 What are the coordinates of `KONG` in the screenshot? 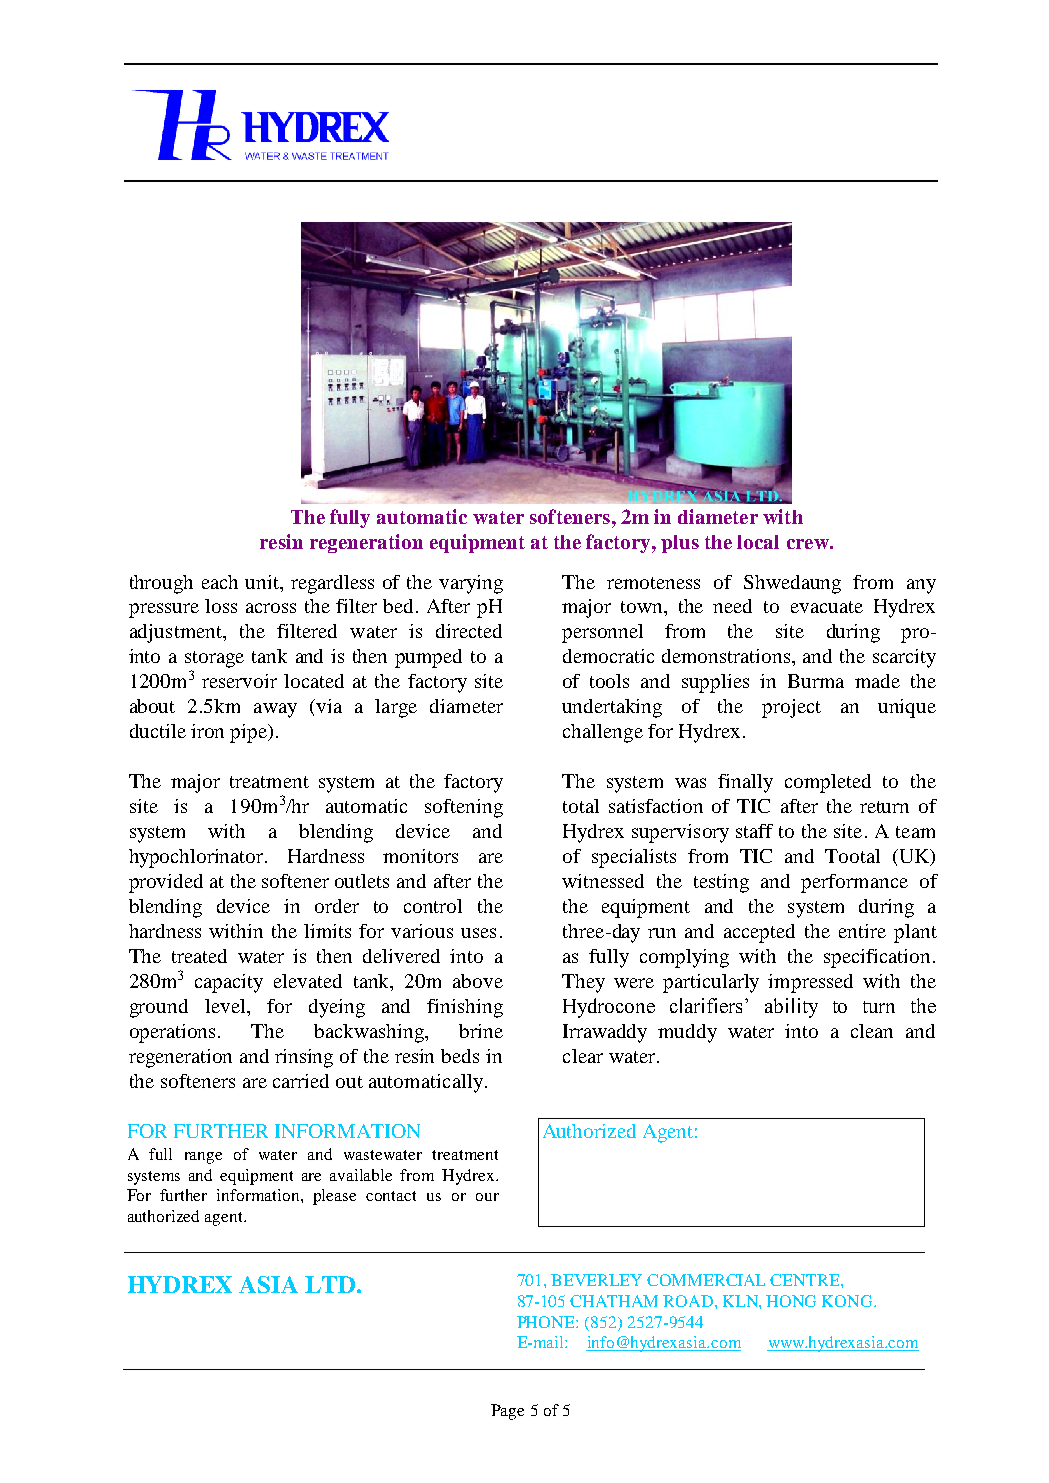 It's located at (848, 1301).
